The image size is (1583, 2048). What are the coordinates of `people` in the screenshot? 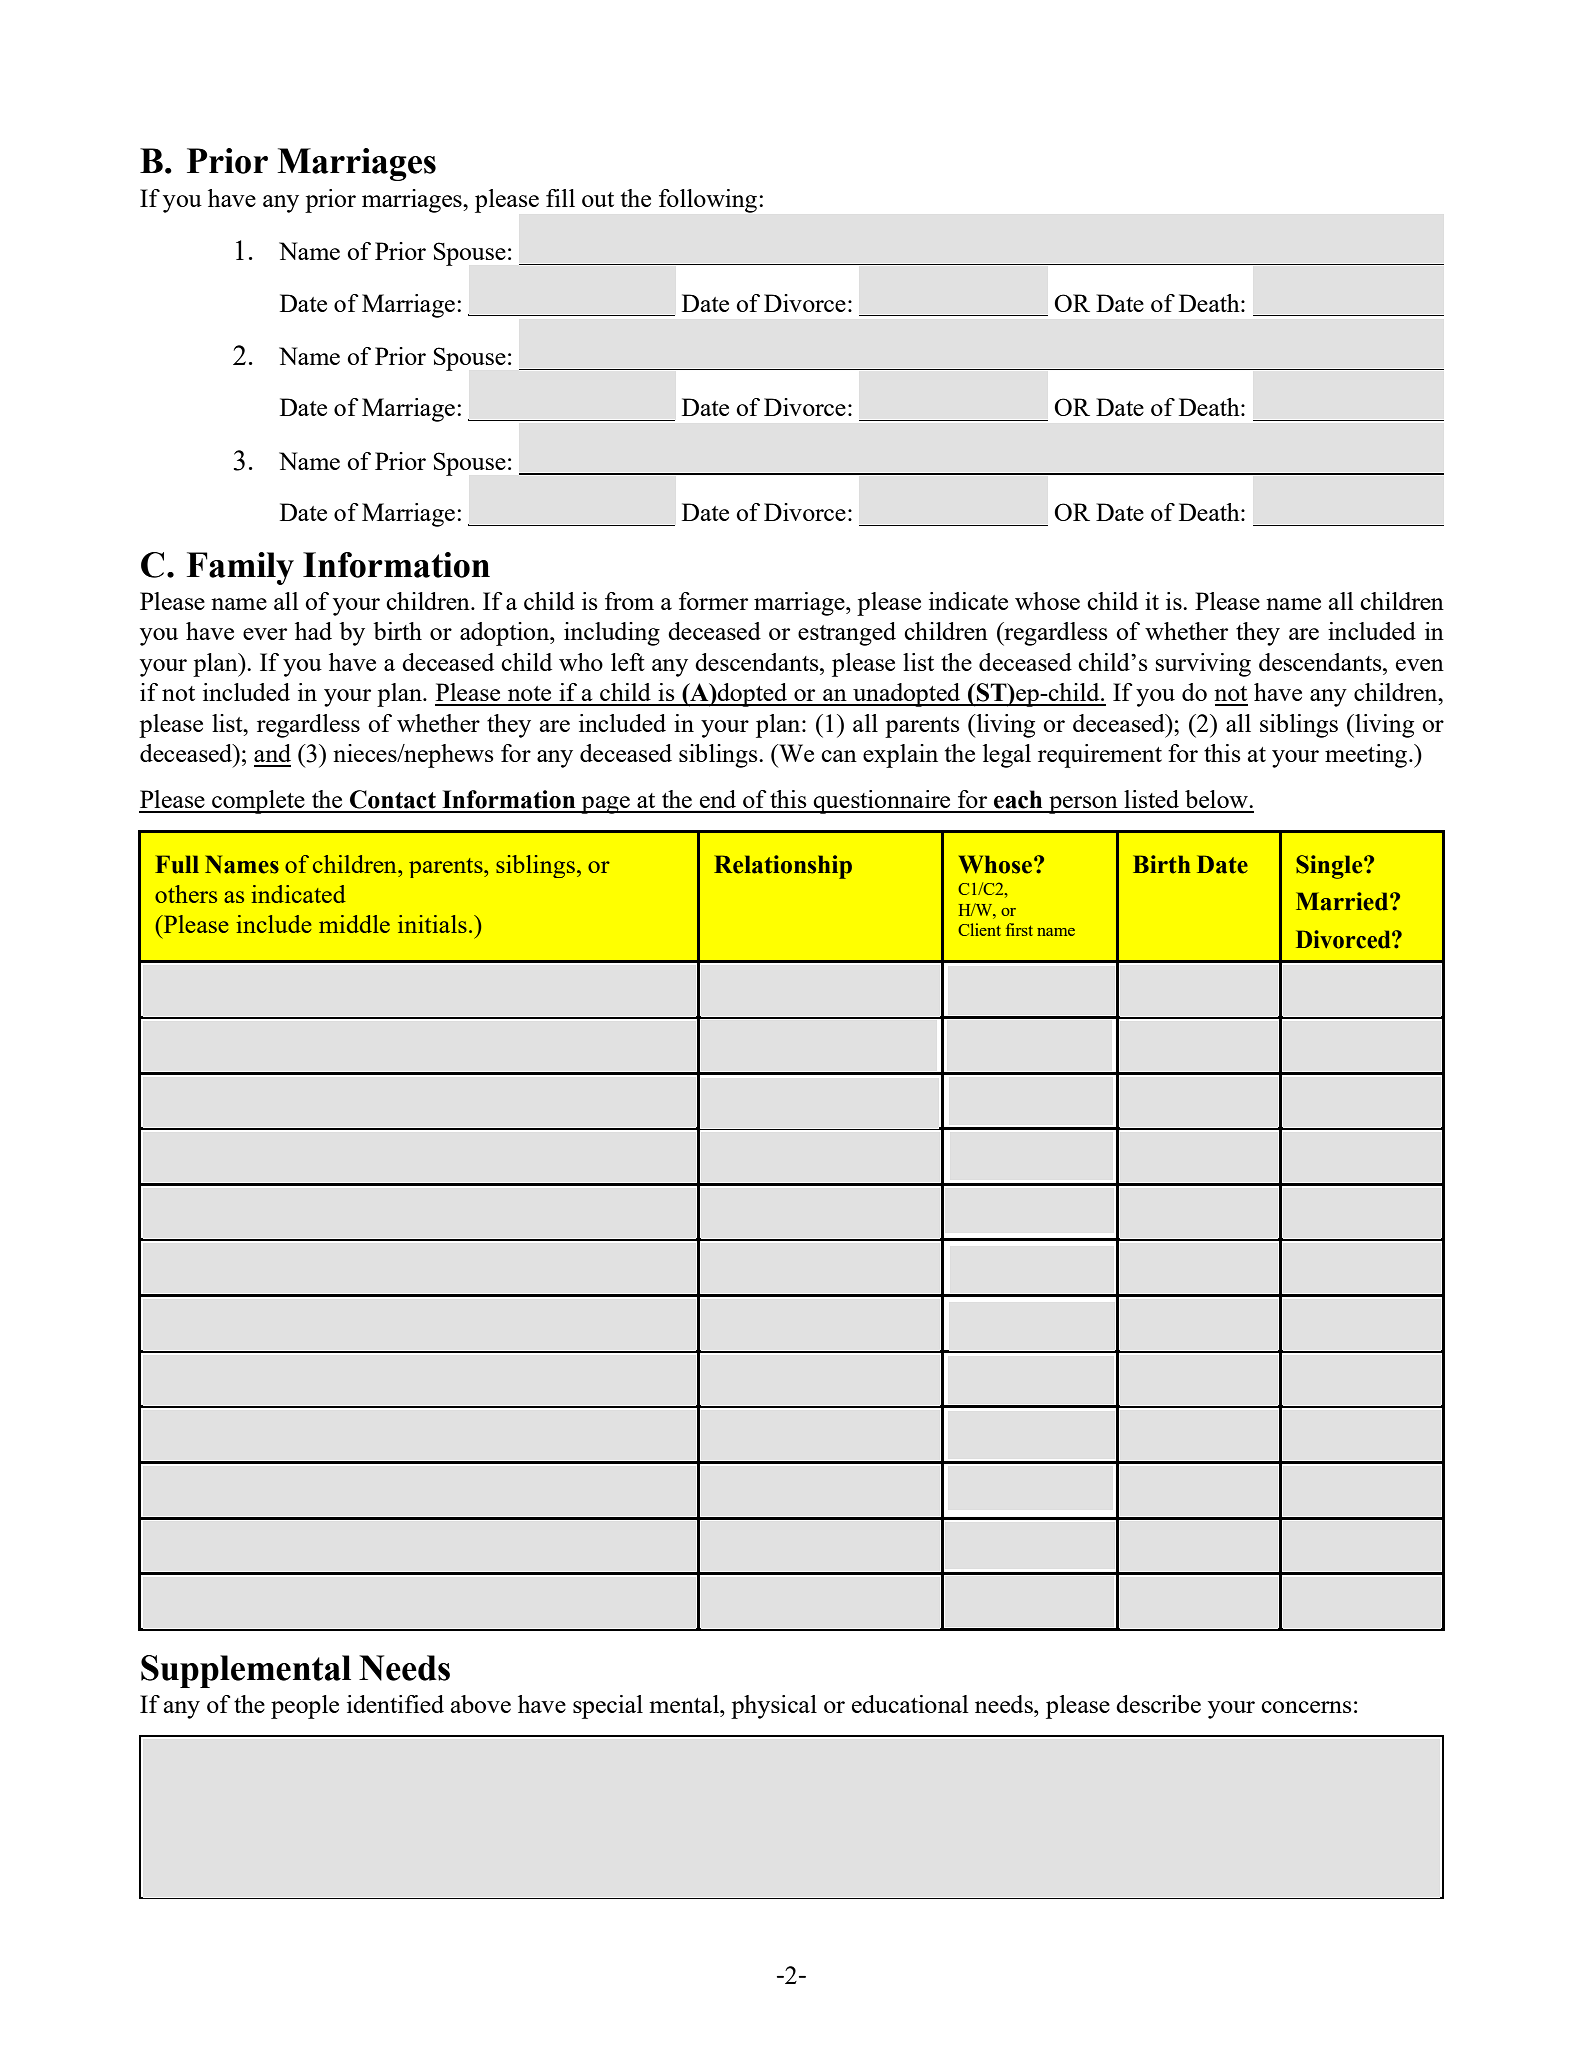 It's located at (305, 1707).
